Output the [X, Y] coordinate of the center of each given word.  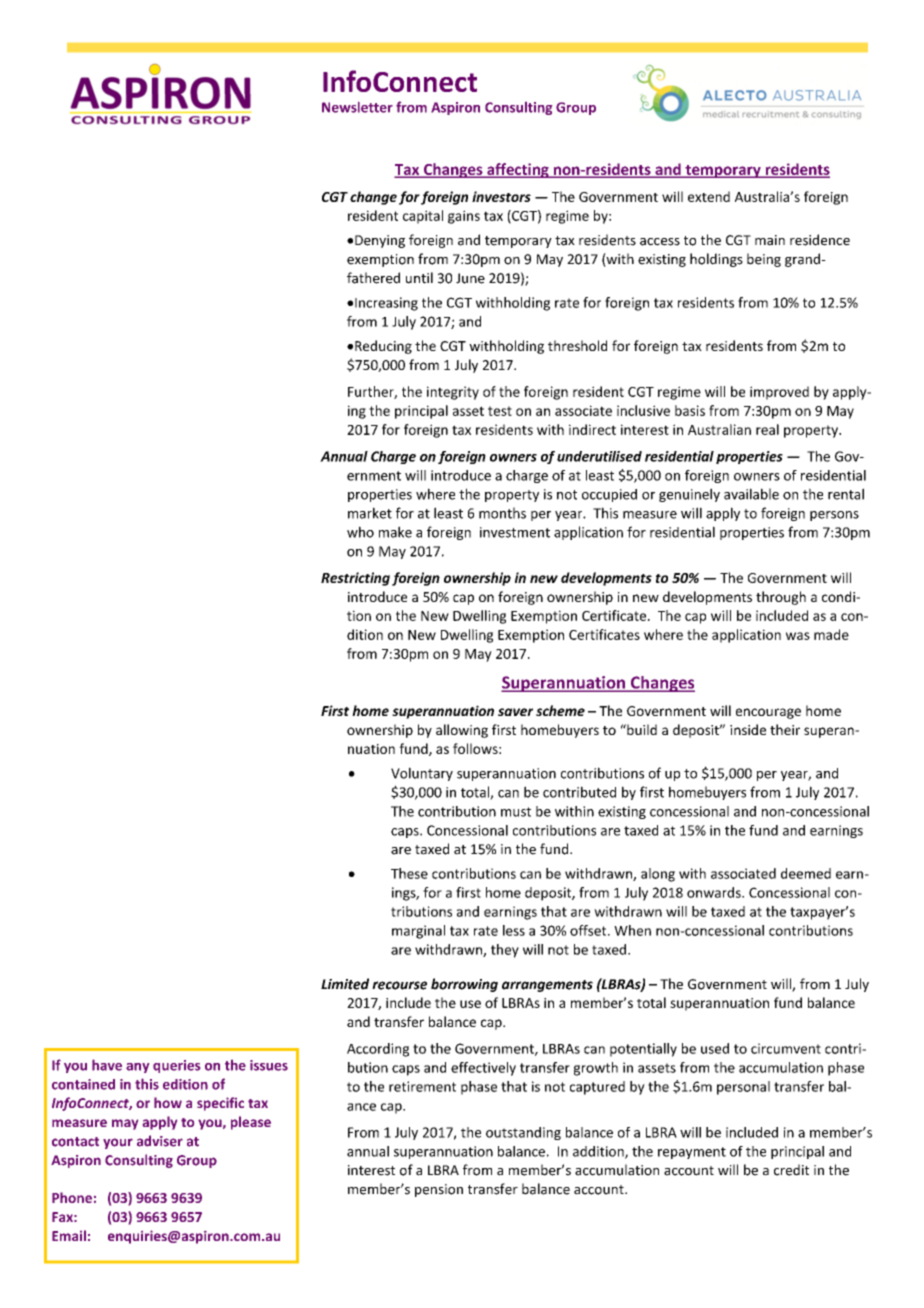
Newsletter [357, 107]
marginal [418, 932]
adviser [160, 1141]
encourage [768, 713]
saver [515, 712]
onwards [715, 892]
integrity [453, 393]
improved [779, 393]
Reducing [383, 347]
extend [709, 196]
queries [176, 1066]
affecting [518, 170]
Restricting [355, 579]
